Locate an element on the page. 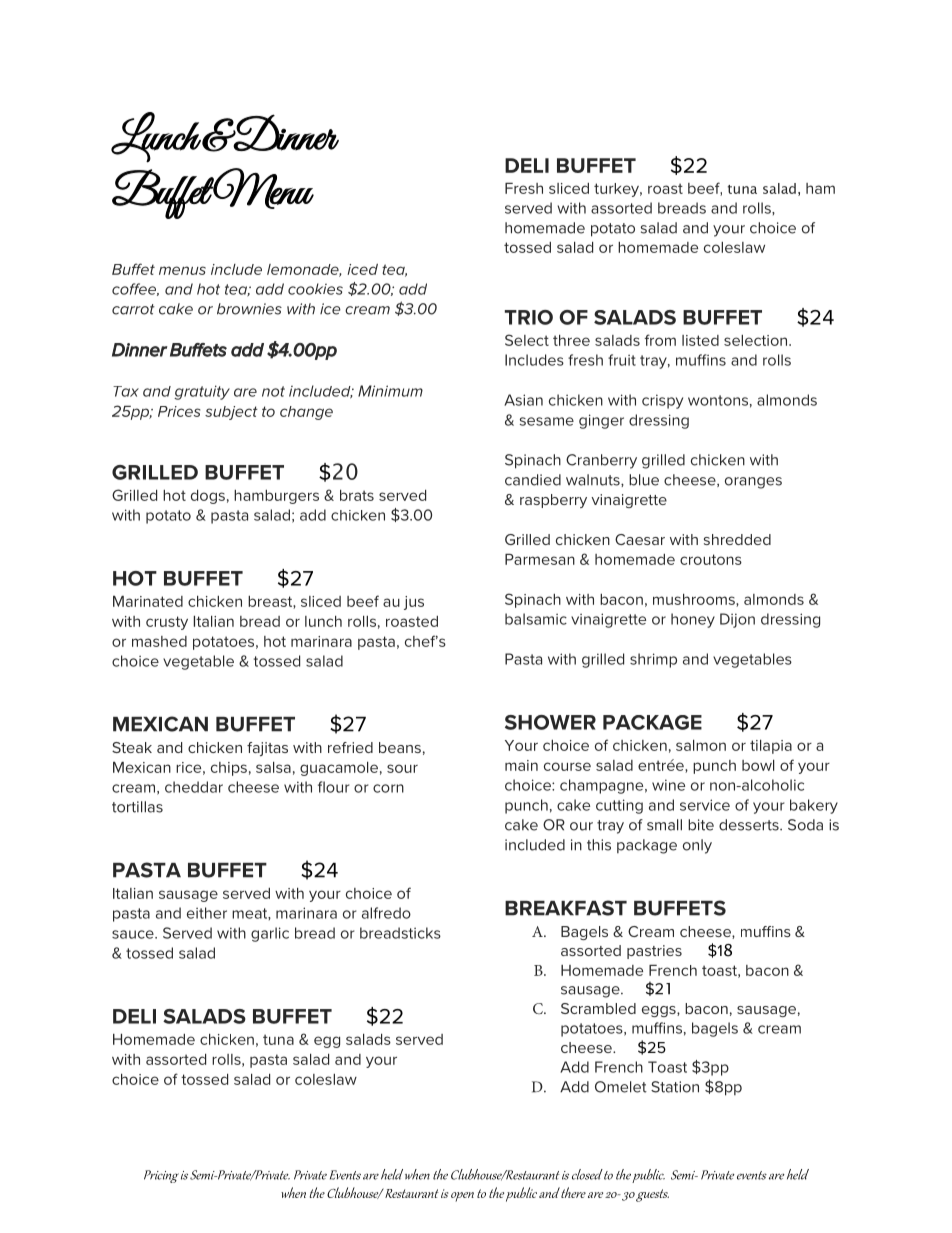  only is located at coordinates (697, 846).
